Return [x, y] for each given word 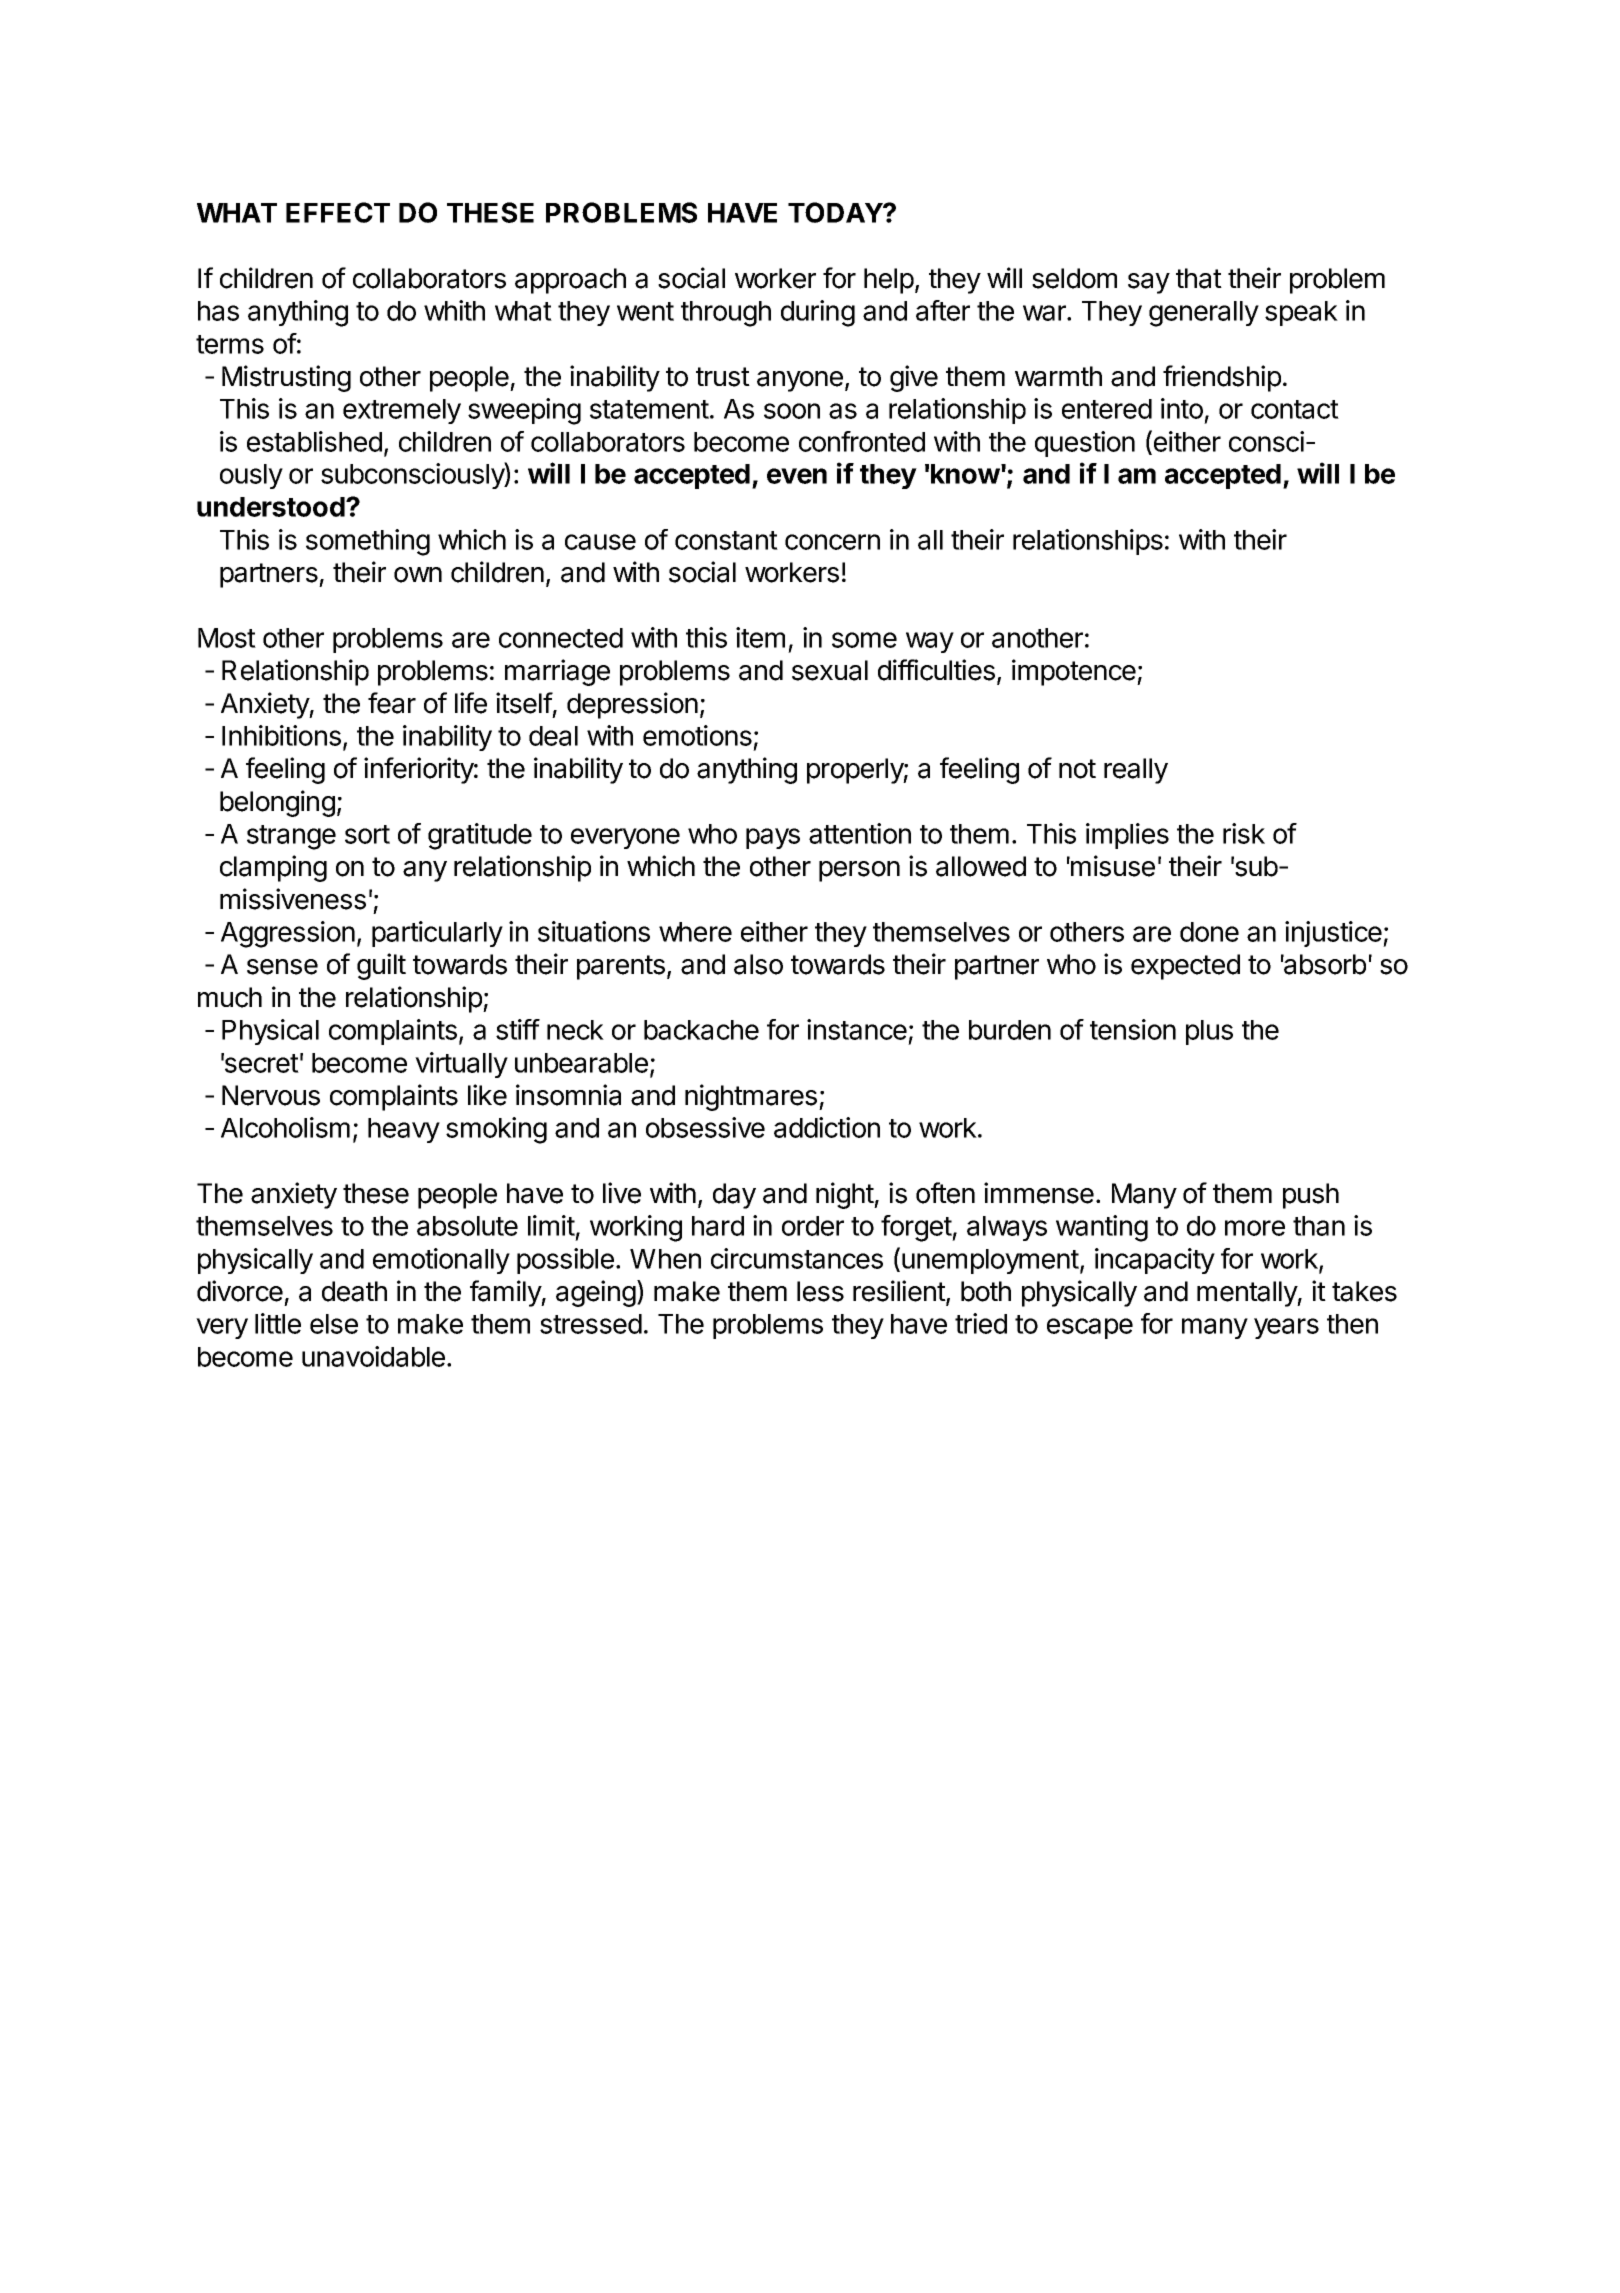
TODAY [836, 212]
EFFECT [338, 212]
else [334, 1324]
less [820, 1291]
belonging [277, 803]
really [1136, 771]
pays [773, 838]
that [1199, 278]
